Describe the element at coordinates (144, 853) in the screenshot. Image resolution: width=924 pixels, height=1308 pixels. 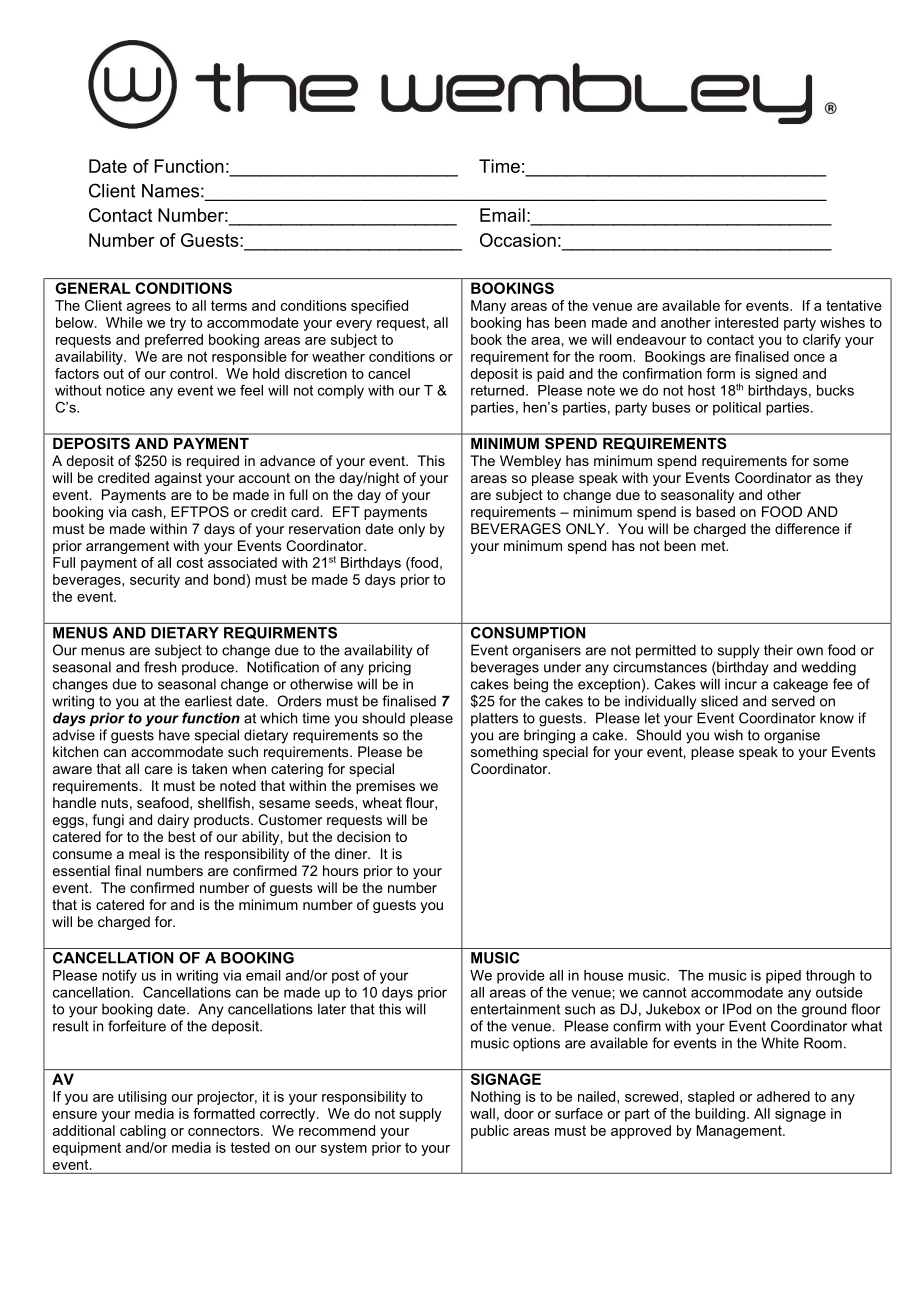
I see `meal` at that location.
